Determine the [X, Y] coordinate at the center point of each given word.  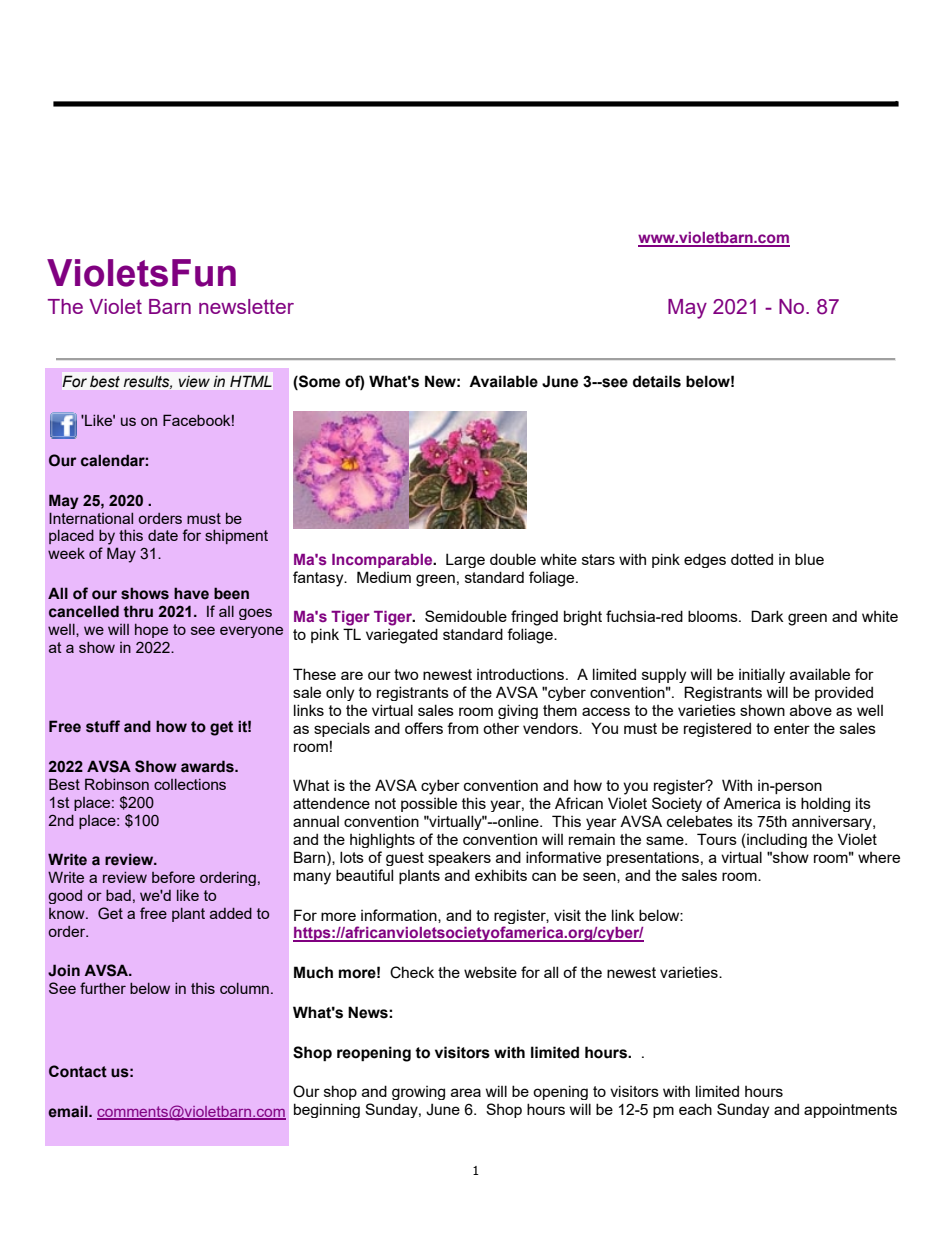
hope [151, 630]
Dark [767, 616]
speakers [459, 858]
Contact [78, 1071]
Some [318, 381]
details [657, 381]
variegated [402, 636]
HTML [251, 381]
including [776, 840]
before [173, 877]
